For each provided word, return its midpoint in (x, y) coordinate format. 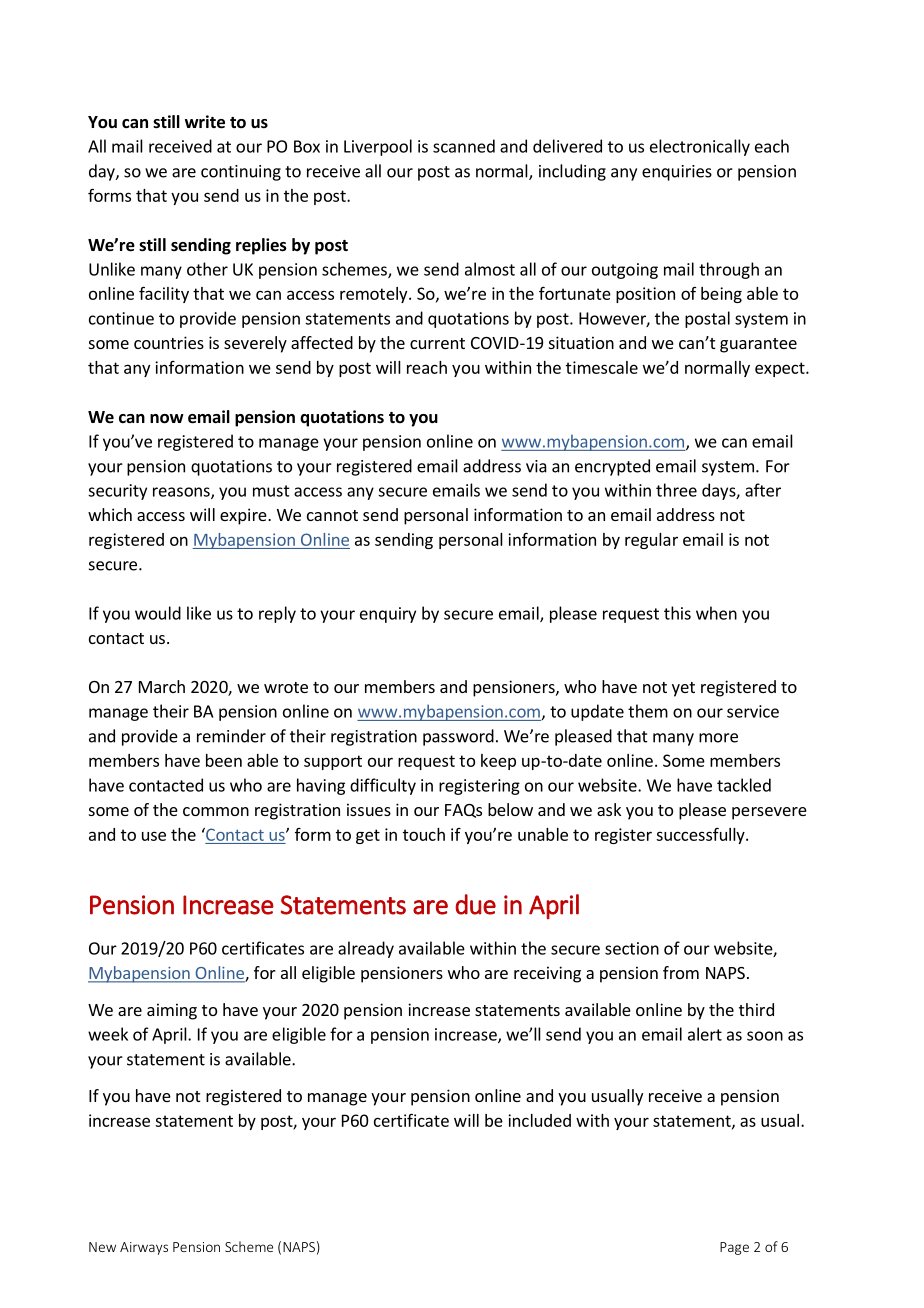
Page (734, 1248)
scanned (464, 146)
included (539, 1120)
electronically (700, 147)
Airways (144, 1248)
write (205, 122)
